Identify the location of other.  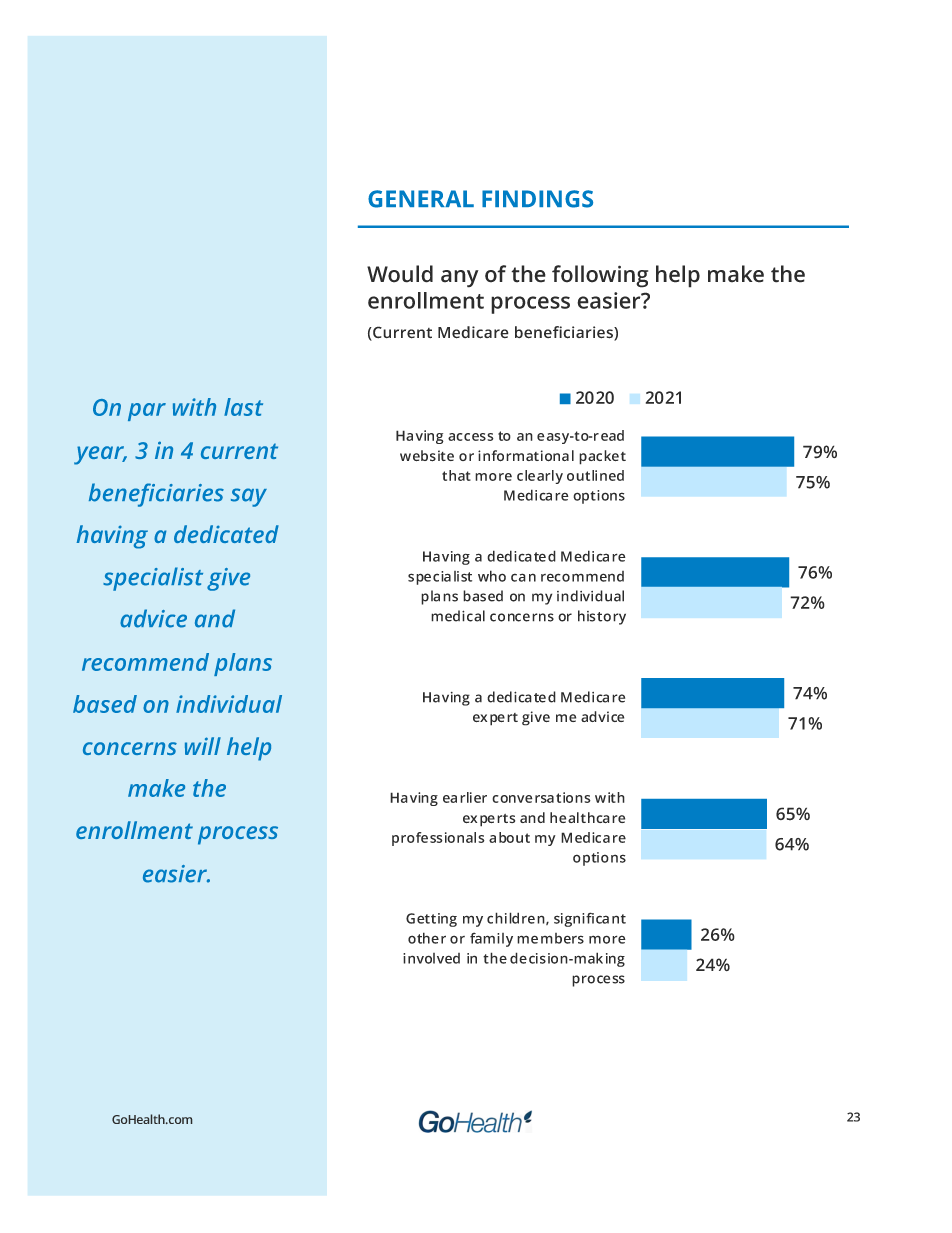
(427, 938).
